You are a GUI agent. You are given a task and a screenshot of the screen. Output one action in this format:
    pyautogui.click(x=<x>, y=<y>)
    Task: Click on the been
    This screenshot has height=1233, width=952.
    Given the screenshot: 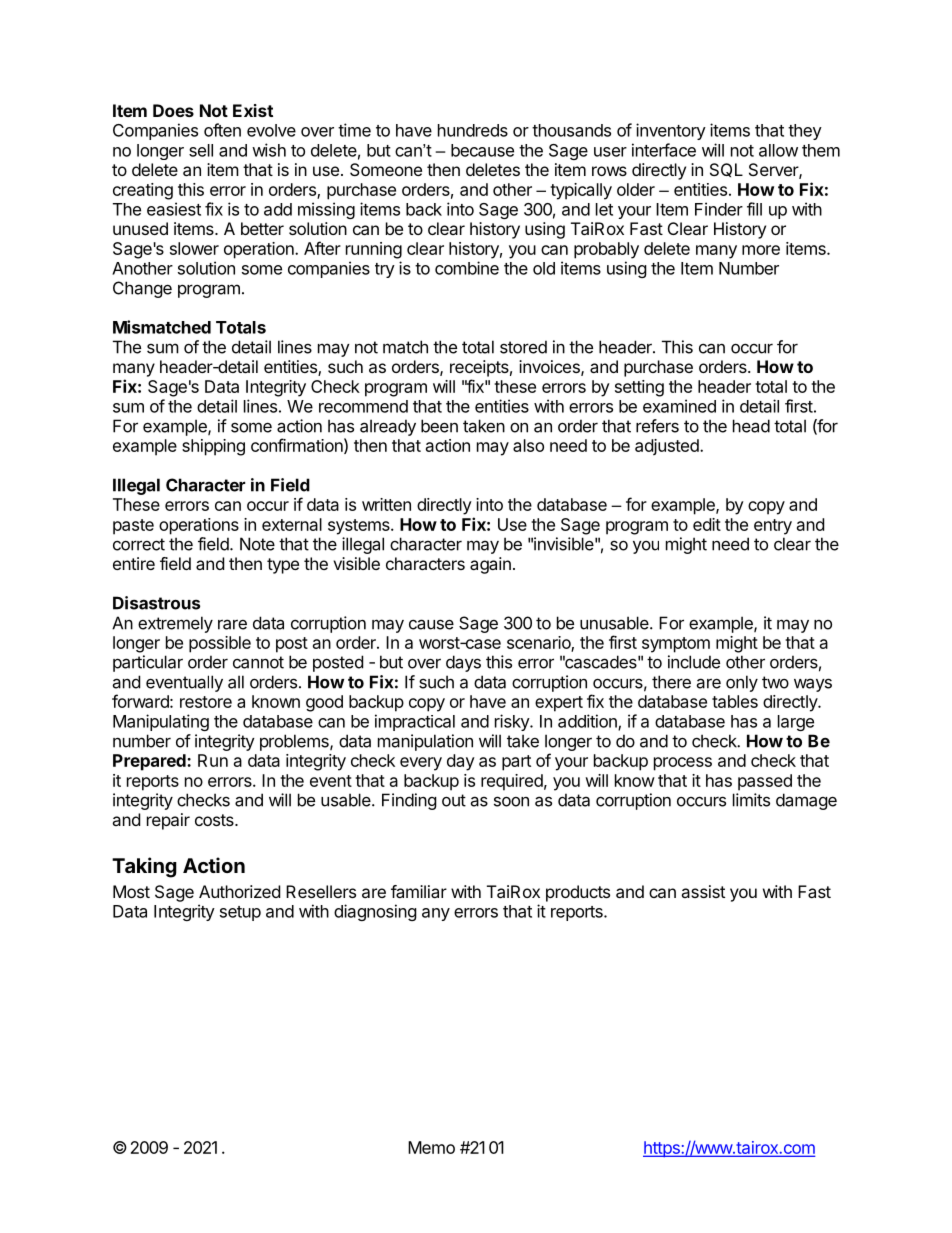 What is the action you would take?
    pyautogui.click(x=439, y=426)
